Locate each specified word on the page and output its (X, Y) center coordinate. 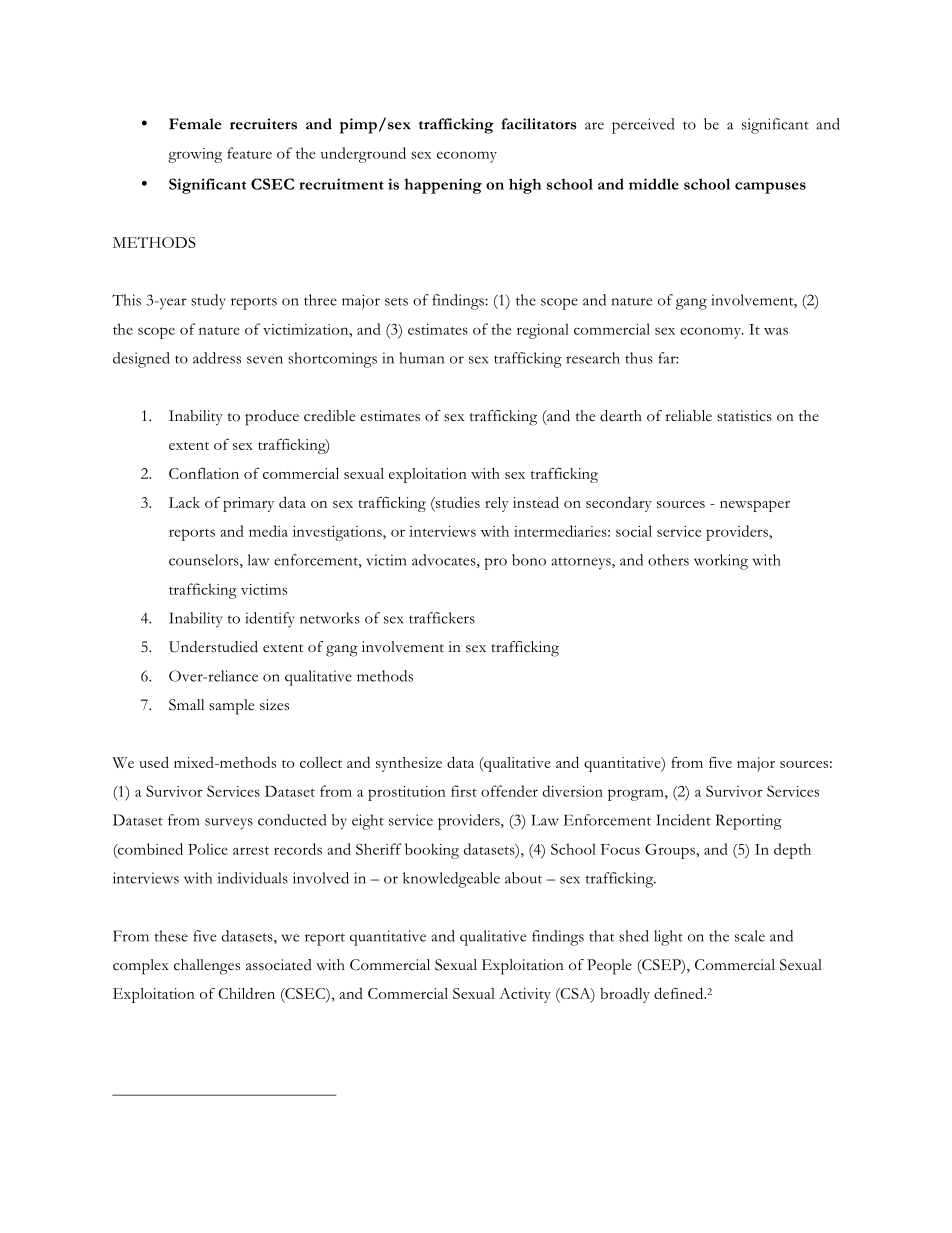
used (154, 762)
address (217, 358)
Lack (184, 502)
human (421, 358)
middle (654, 184)
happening (443, 186)
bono (529, 560)
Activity (525, 995)
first (464, 791)
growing (195, 155)
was (776, 331)
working (721, 562)
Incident (683, 820)
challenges (207, 967)
